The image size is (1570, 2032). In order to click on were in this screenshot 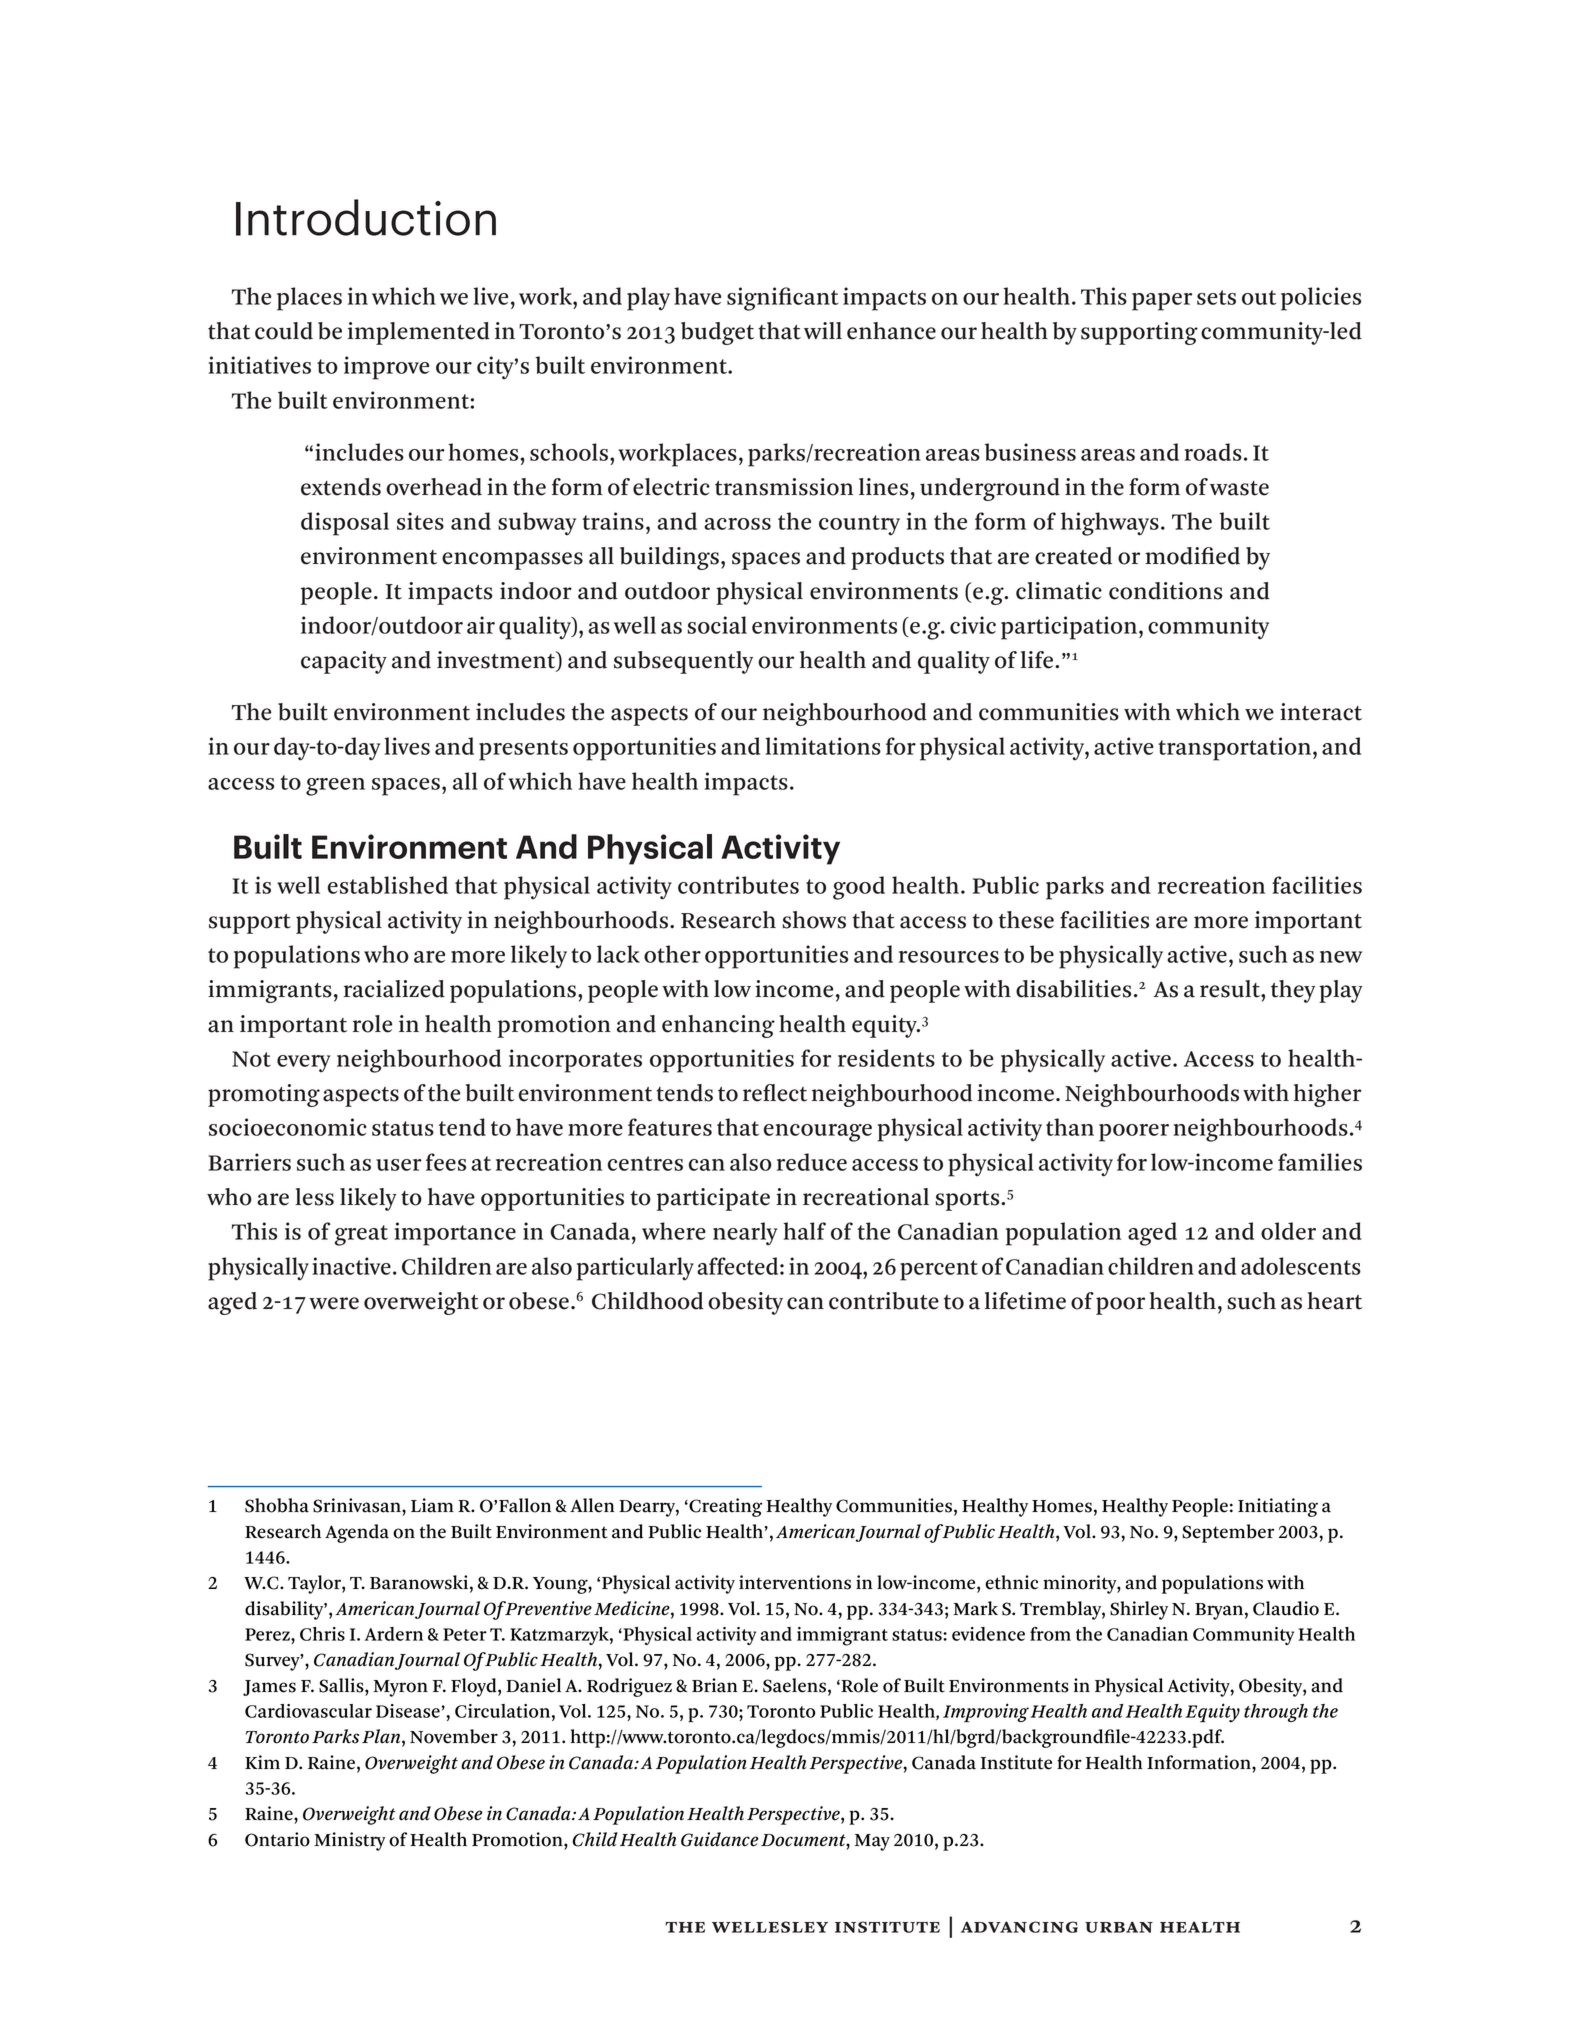, I will do `click(334, 1303)`.
